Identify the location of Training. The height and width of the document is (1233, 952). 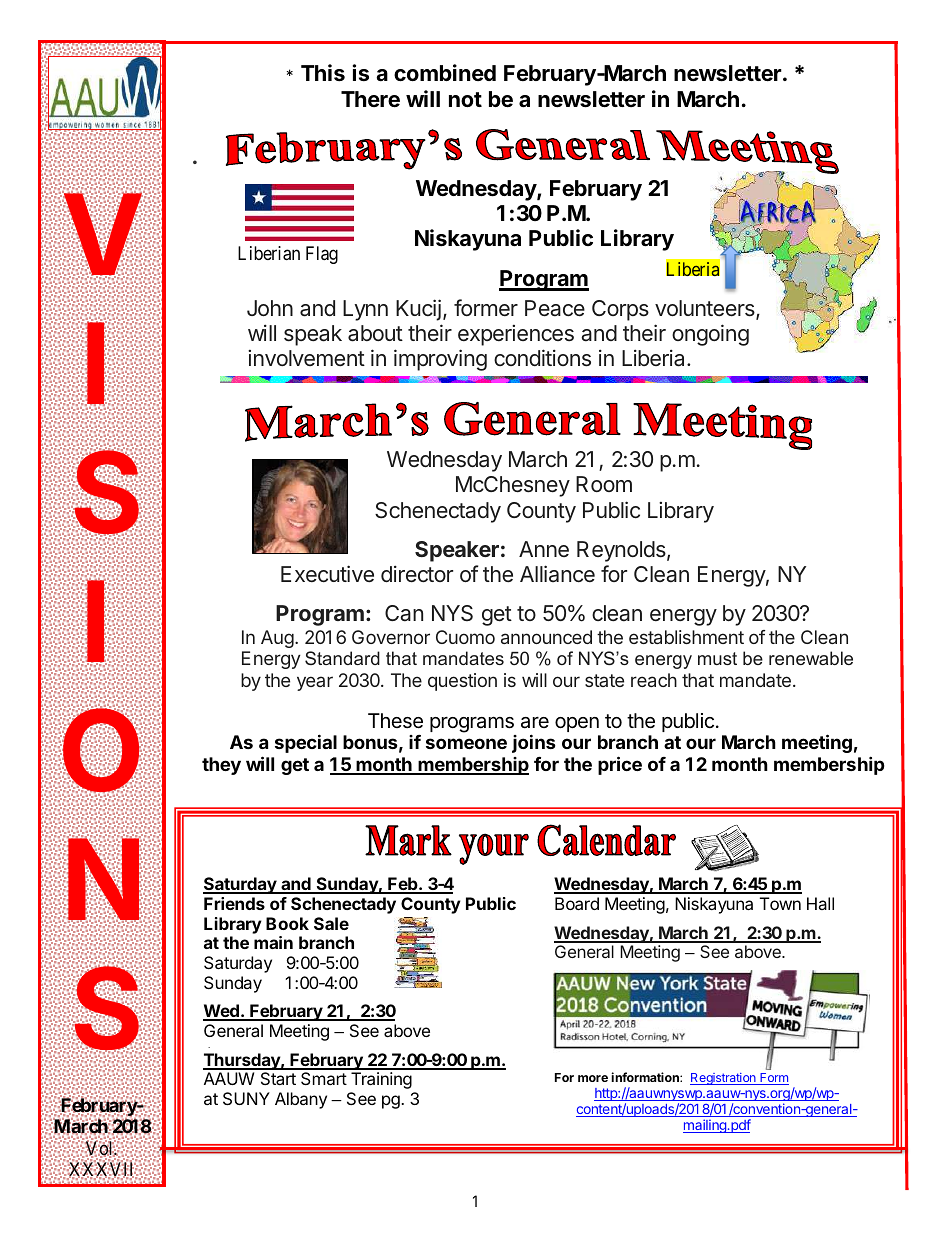
(381, 1080).
